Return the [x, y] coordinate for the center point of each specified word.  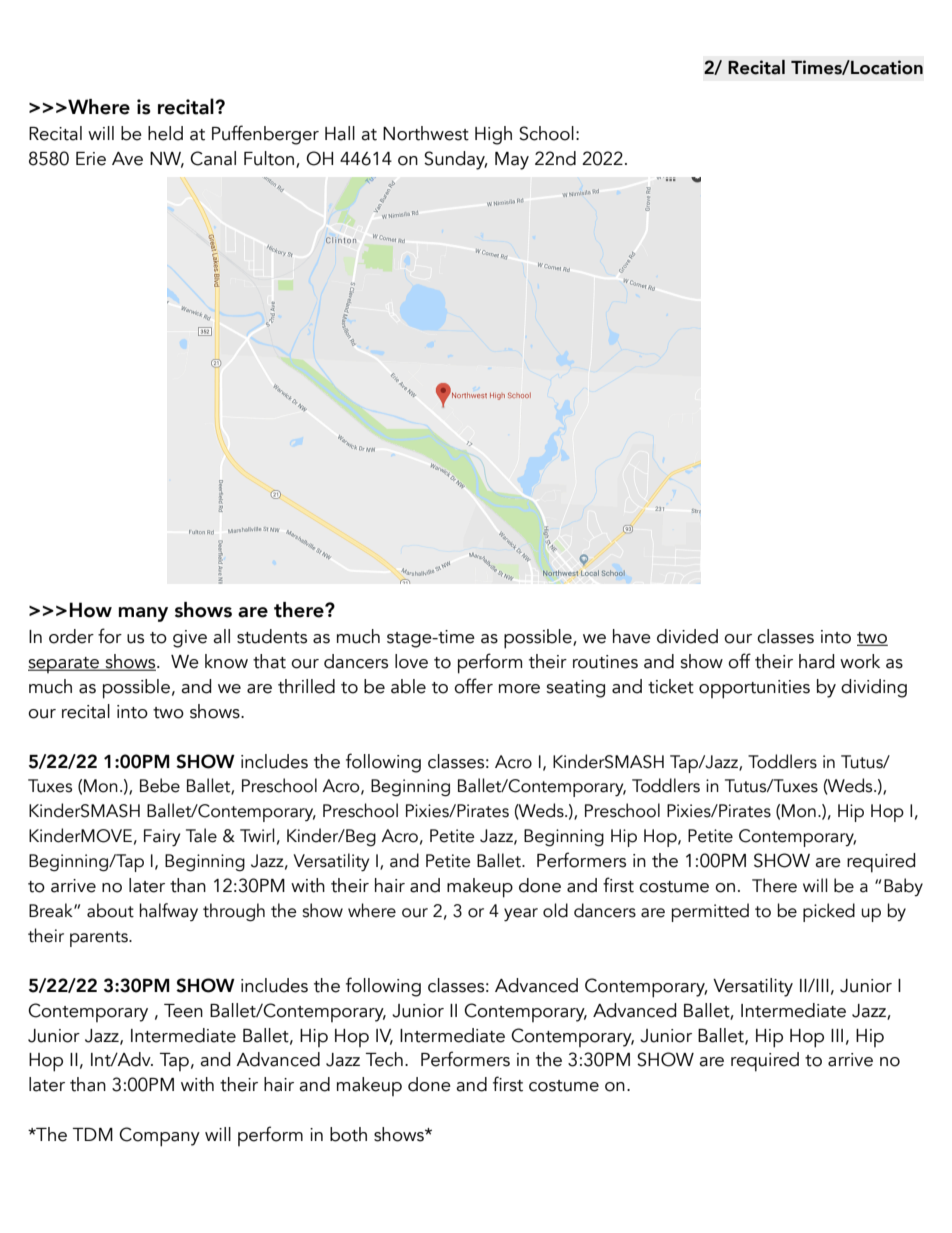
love [411, 661]
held [165, 133]
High [493, 135]
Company [159, 1137]
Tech [384, 1059]
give [190, 639]
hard [816, 661]
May [512, 161]
